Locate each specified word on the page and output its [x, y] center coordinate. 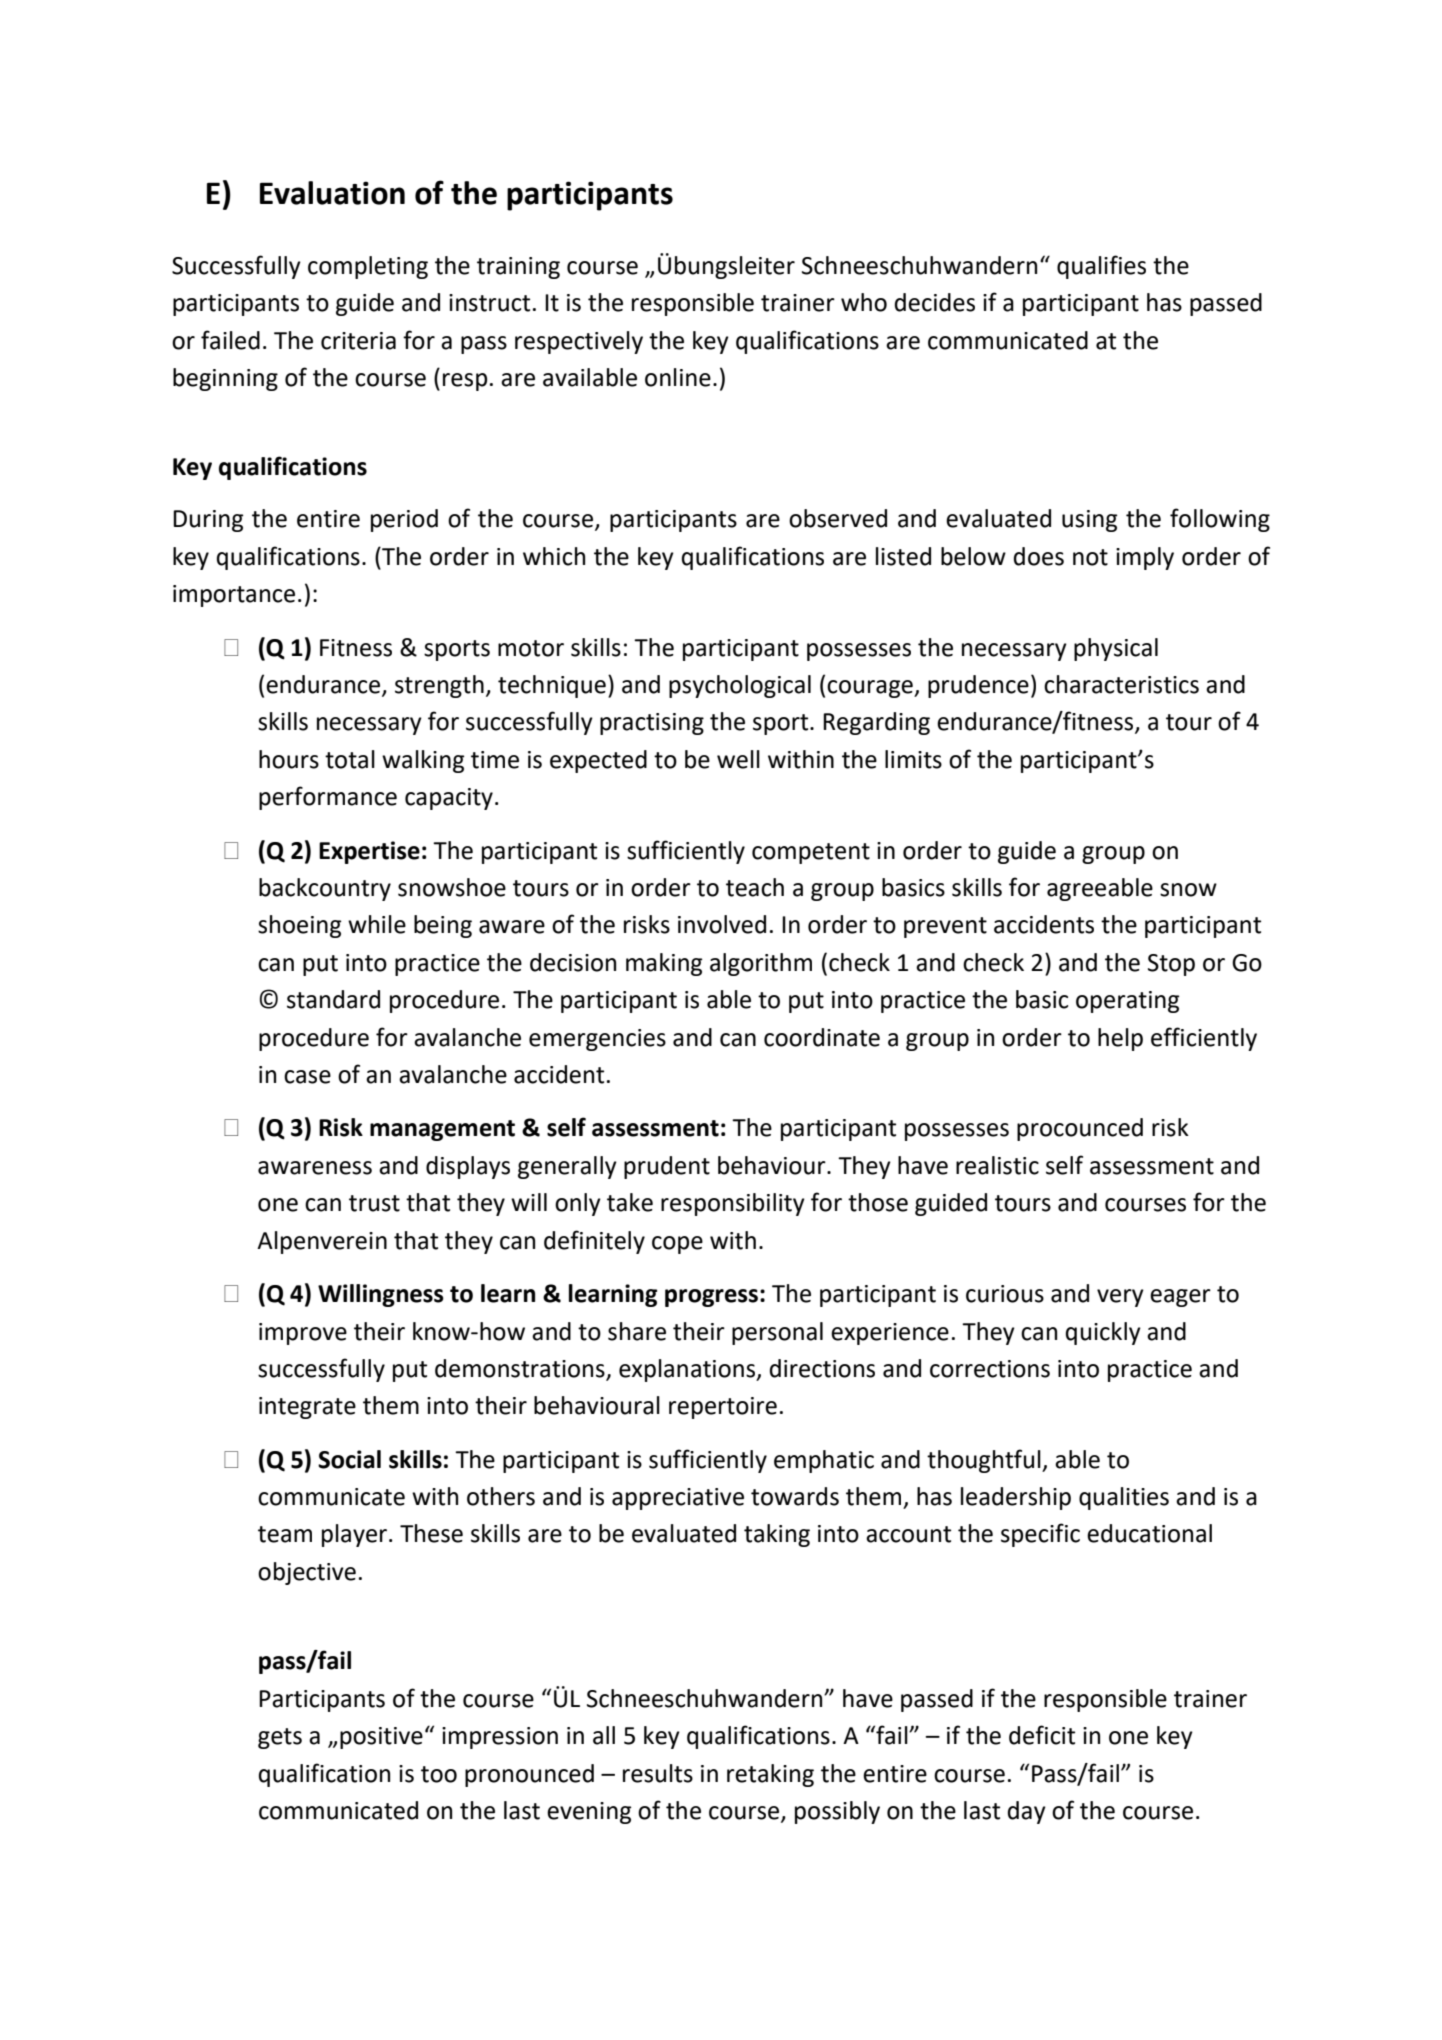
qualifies [1101, 267]
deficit [1042, 1735]
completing [368, 267]
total [350, 759]
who [864, 302]
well [738, 759]
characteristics [1121, 684]
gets [280, 1738]
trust [374, 1203]
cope [677, 1245]
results [658, 1773]
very [1120, 1298]
